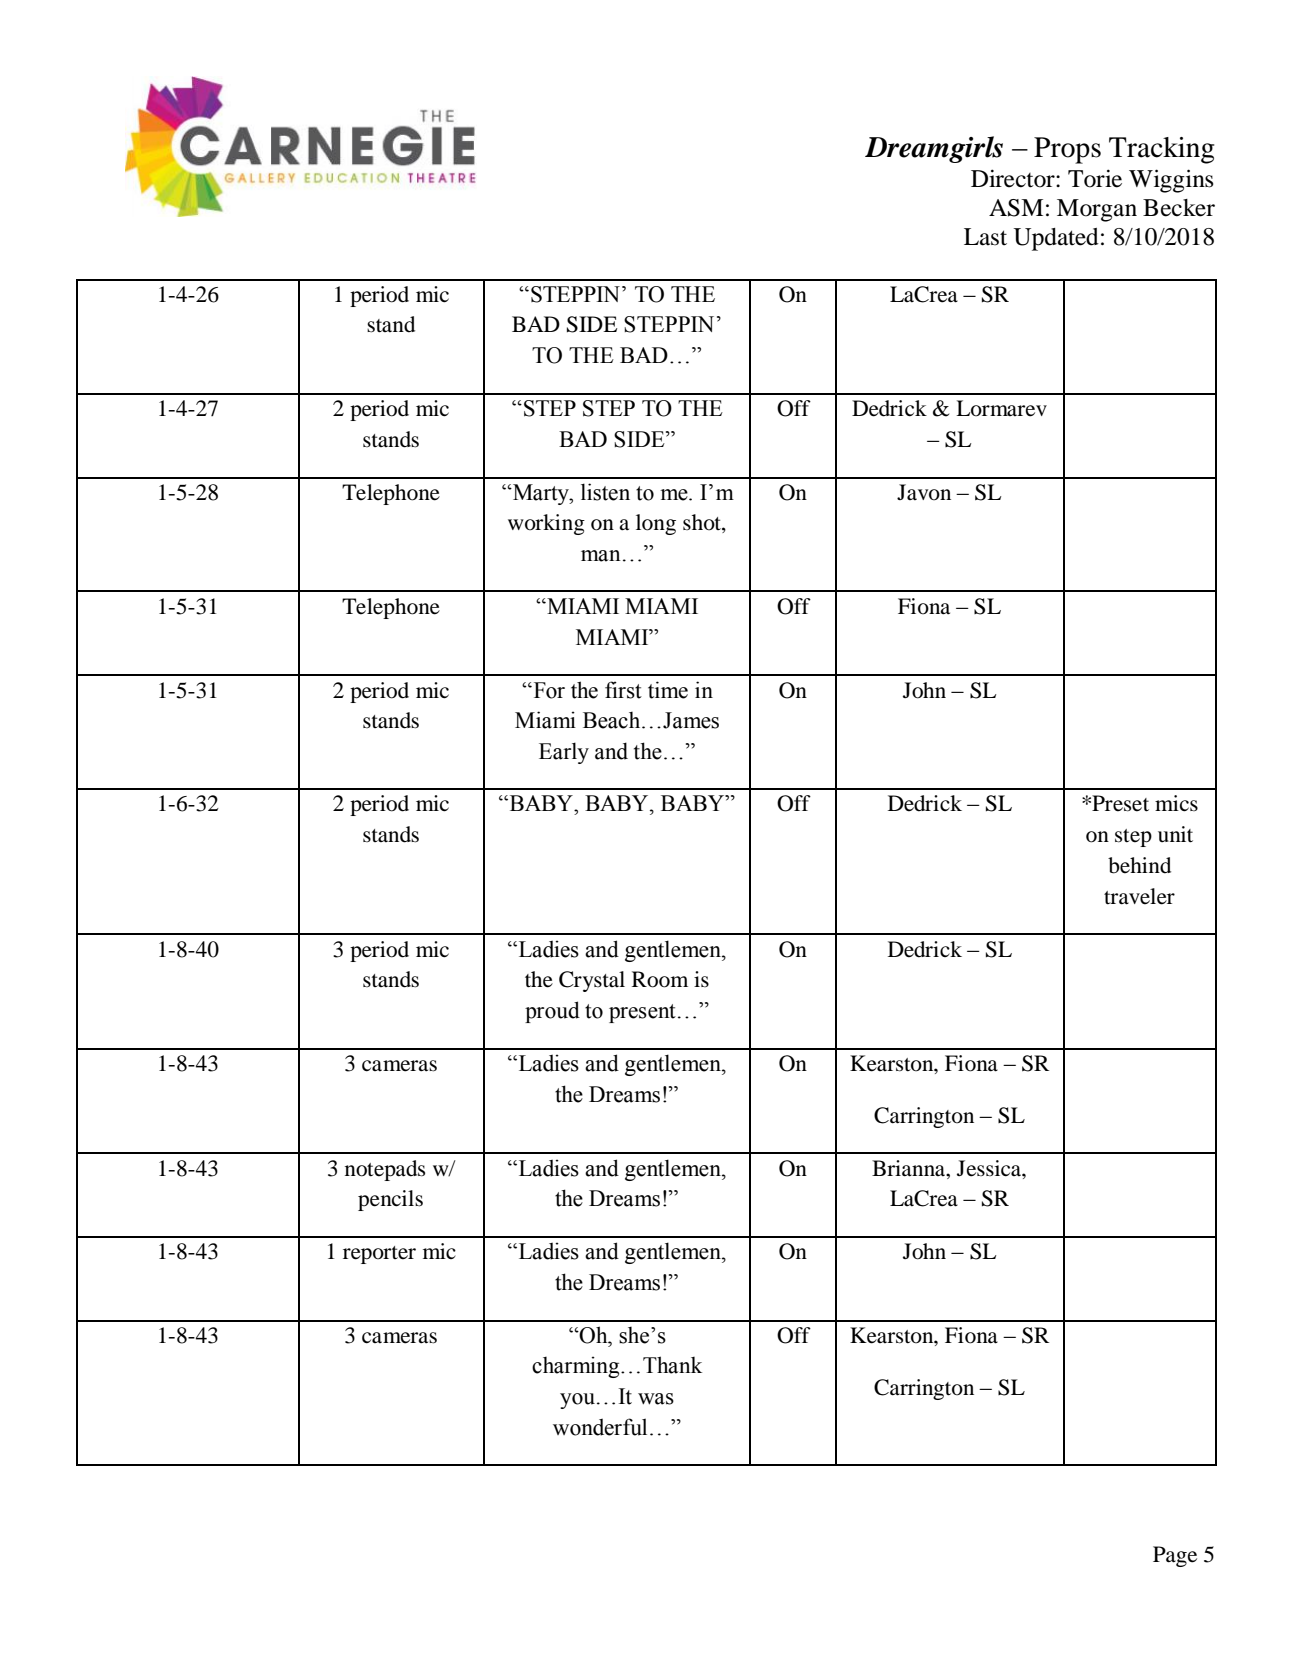 This image has width=1291, height=1671. Describe the element at coordinates (600, 1427) in the image. I see `wonderful` at that location.
